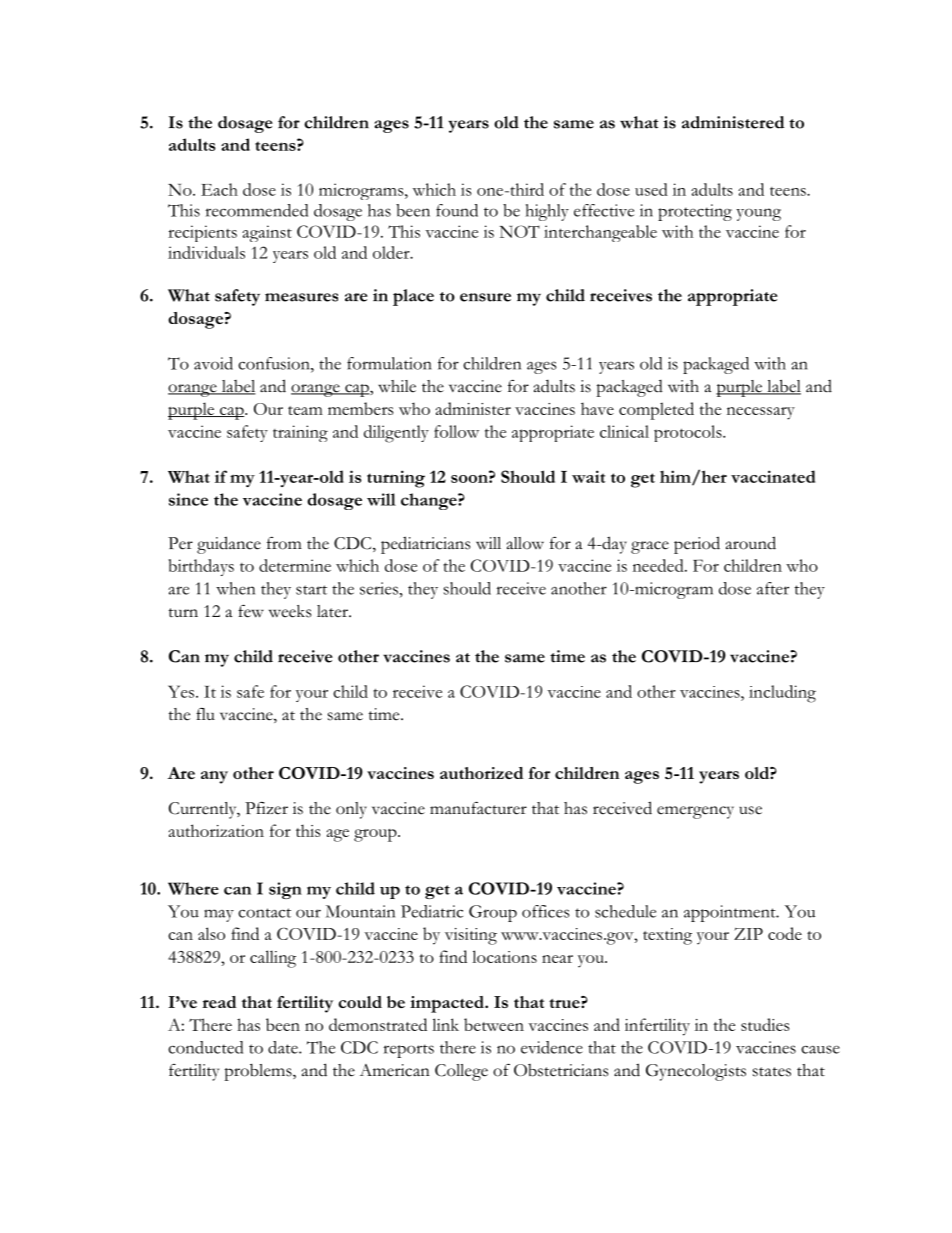 This page has width=952, height=1233. What do you see at coordinates (457, 210) in the page?
I see `found` at bounding box center [457, 210].
